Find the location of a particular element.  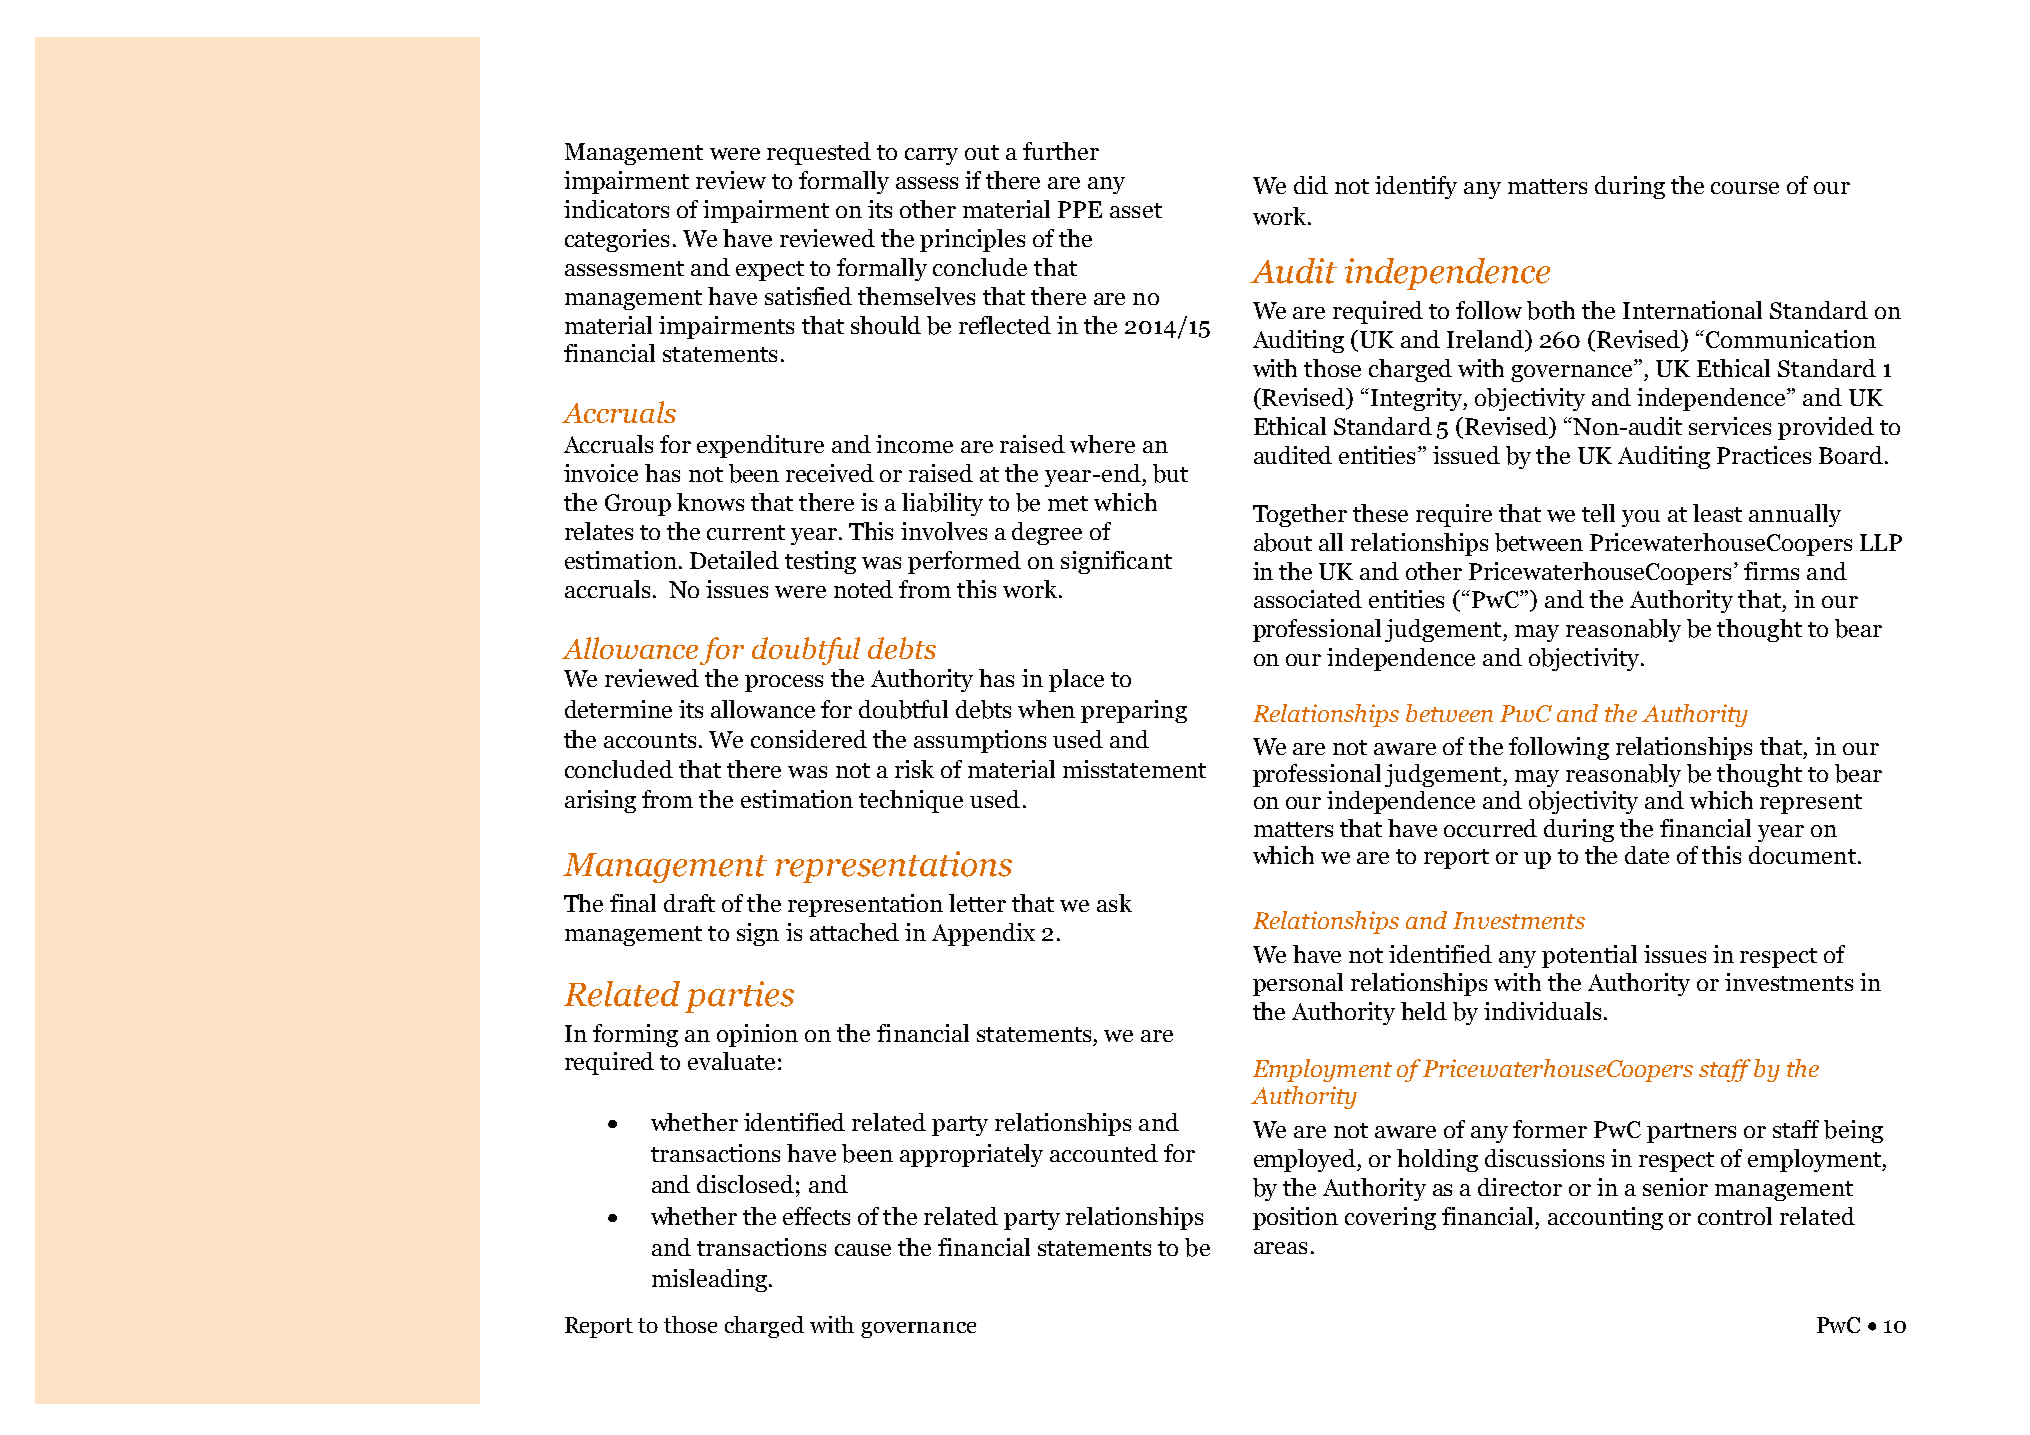

did is located at coordinates (1311, 185).
